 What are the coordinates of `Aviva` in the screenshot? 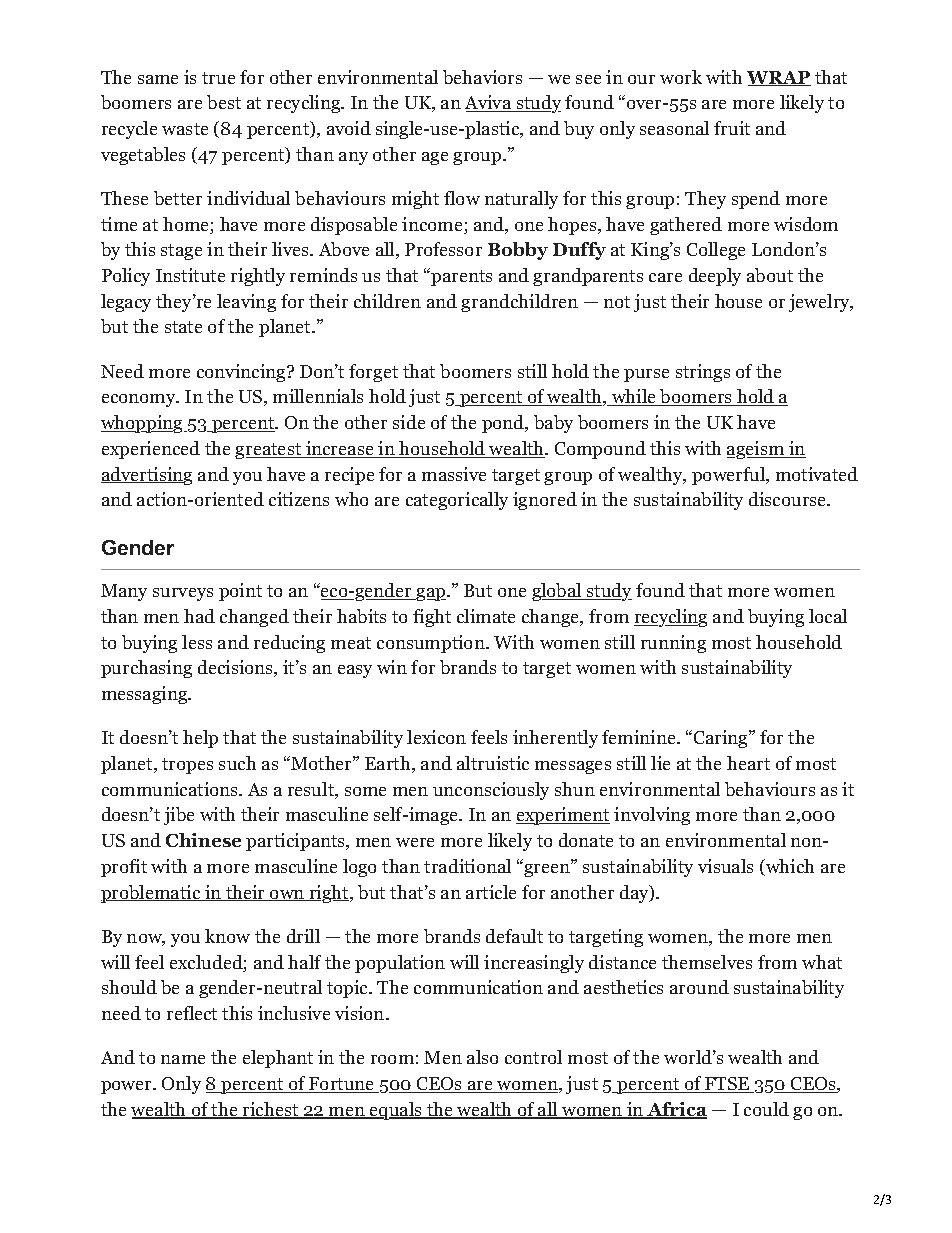 It's located at (489, 103).
